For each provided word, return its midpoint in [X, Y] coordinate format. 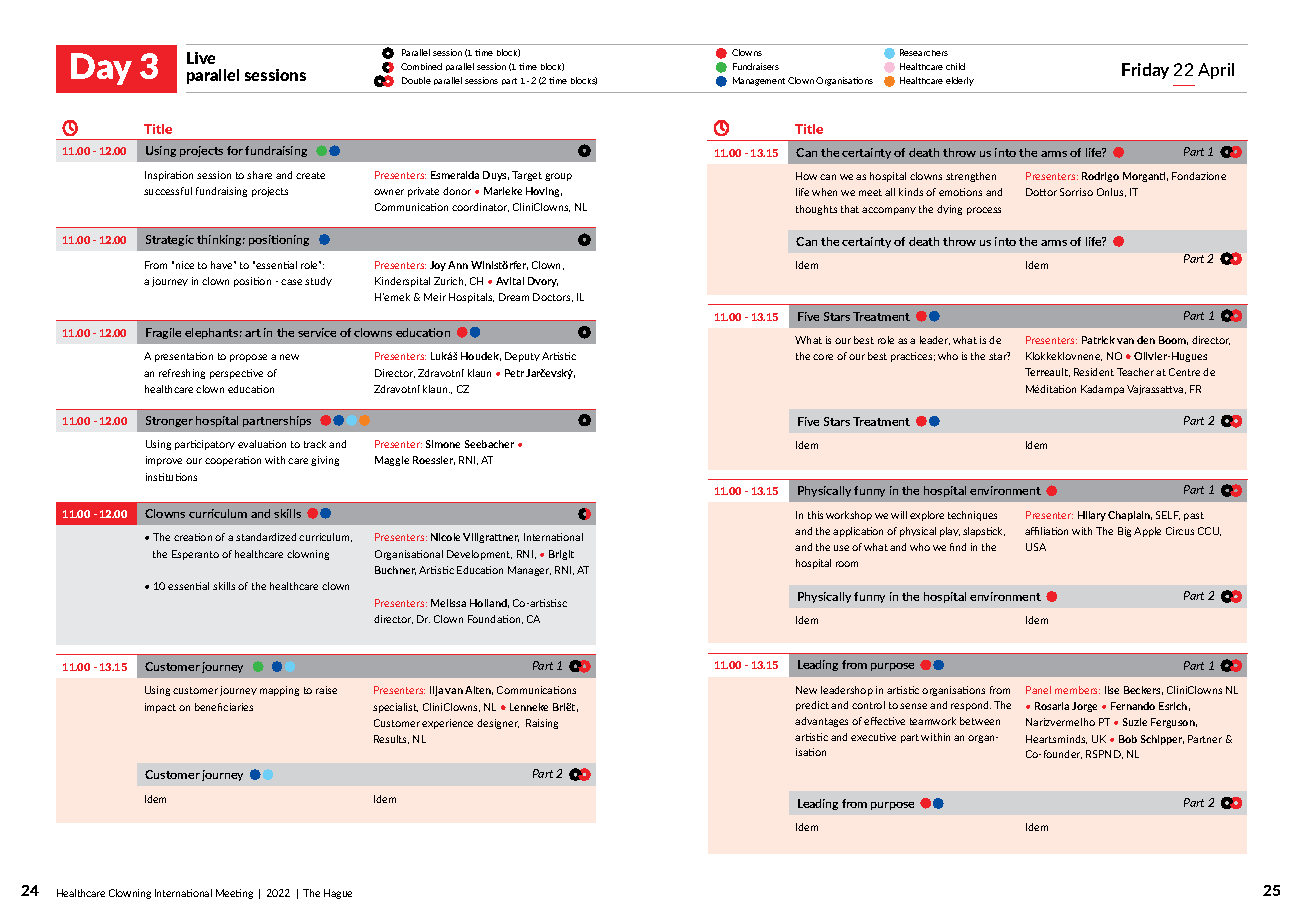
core [823, 357]
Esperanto [195, 555]
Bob [1128, 739]
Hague [338, 894]
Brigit [561, 555]
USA [1036, 547]
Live [201, 58]
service [317, 332]
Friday [1145, 71]
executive [873, 737]
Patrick [1098, 340]
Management [759, 81]
